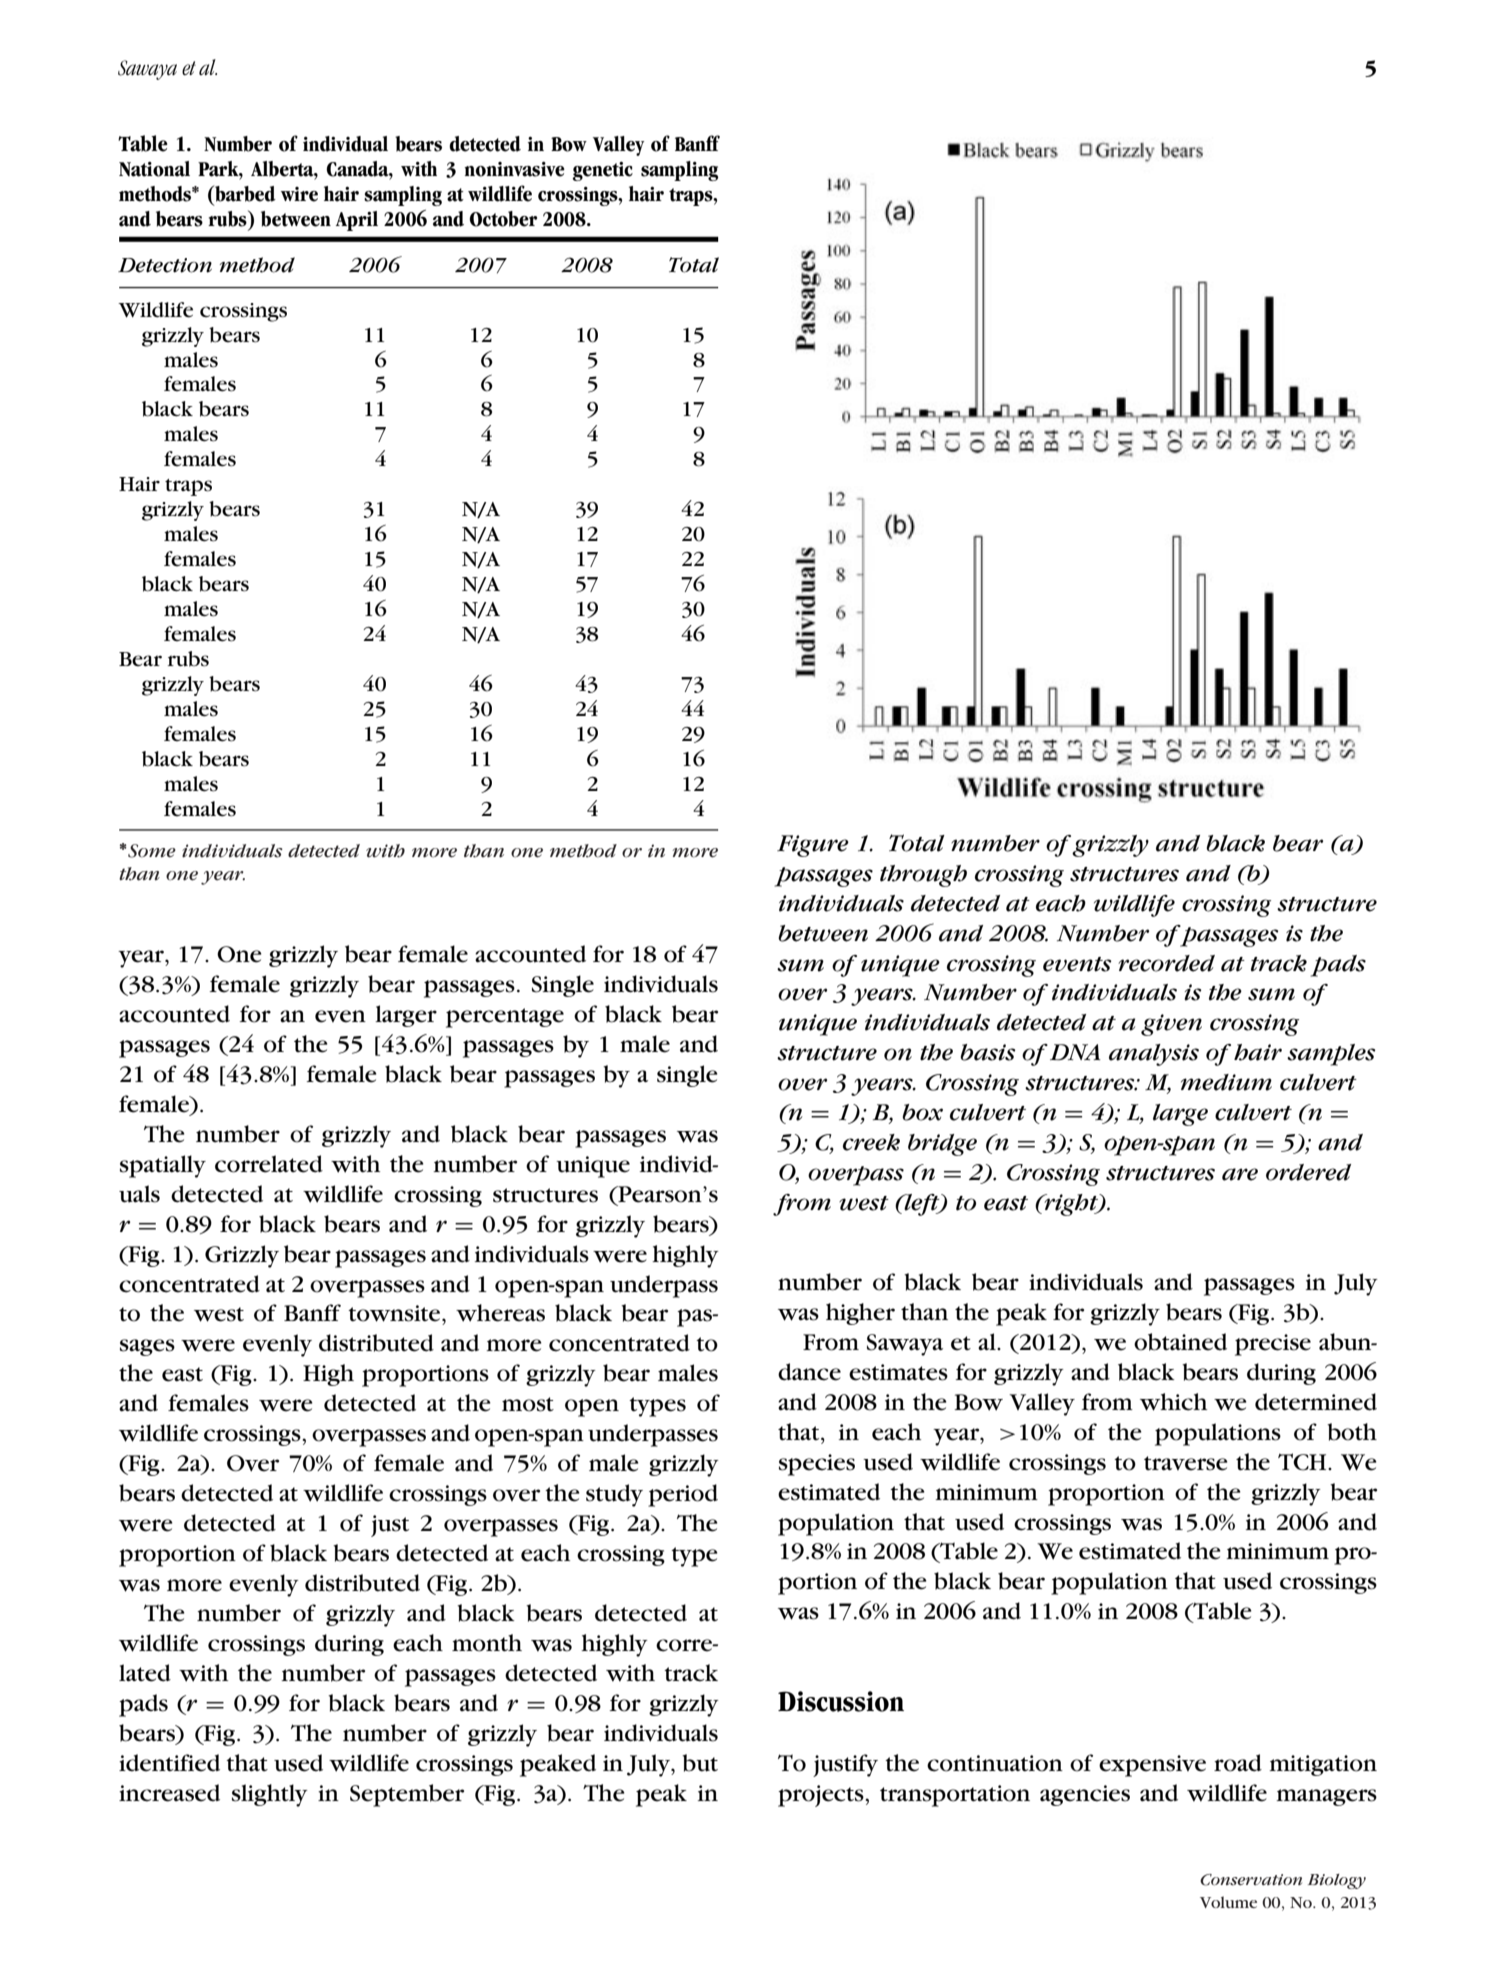 This image has height=1961, width=1488. I want to click on most, so click(528, 1404).
